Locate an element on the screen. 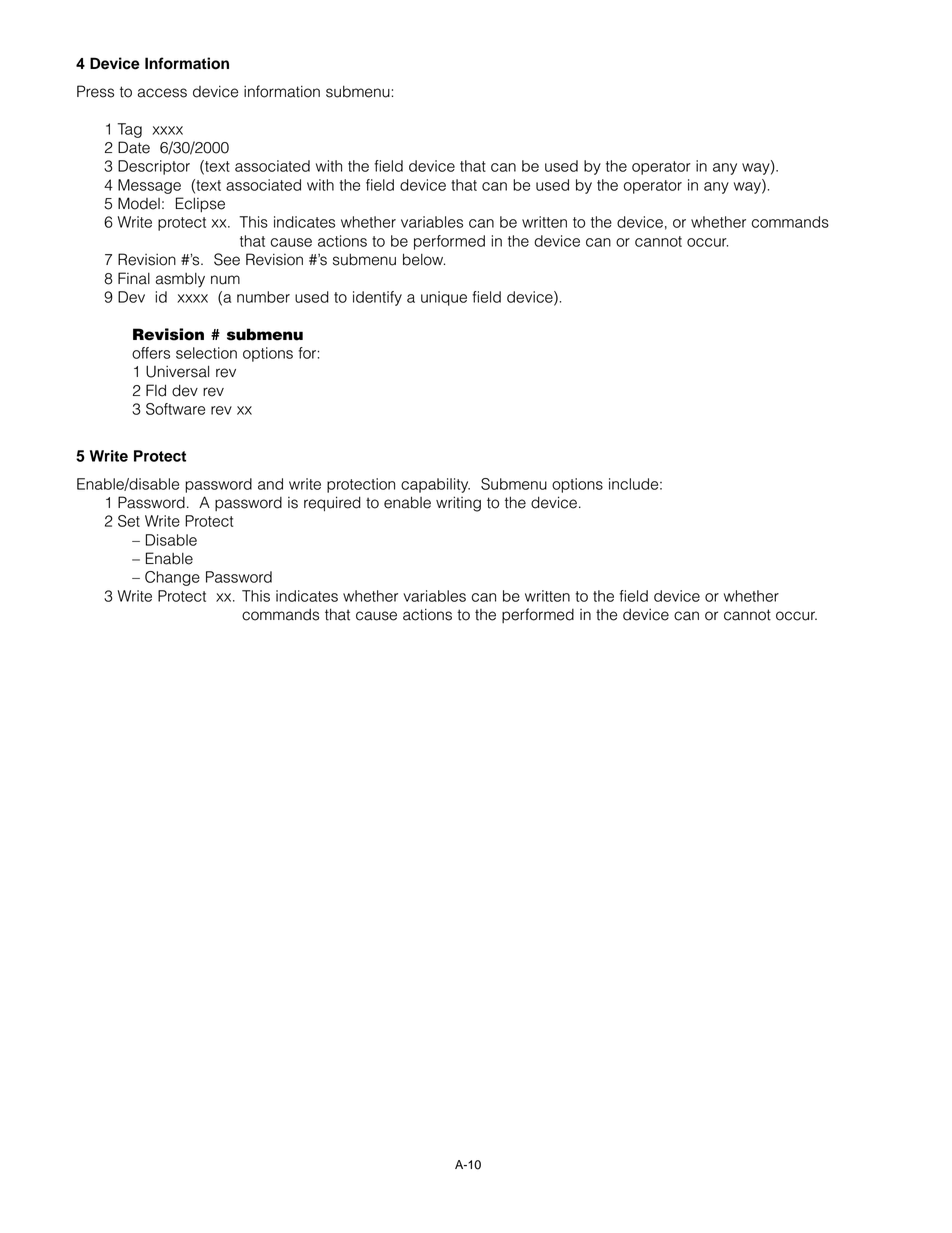 The height and width of the screenshot is (1233, 952). offers is located at coordinates (151, 353).
